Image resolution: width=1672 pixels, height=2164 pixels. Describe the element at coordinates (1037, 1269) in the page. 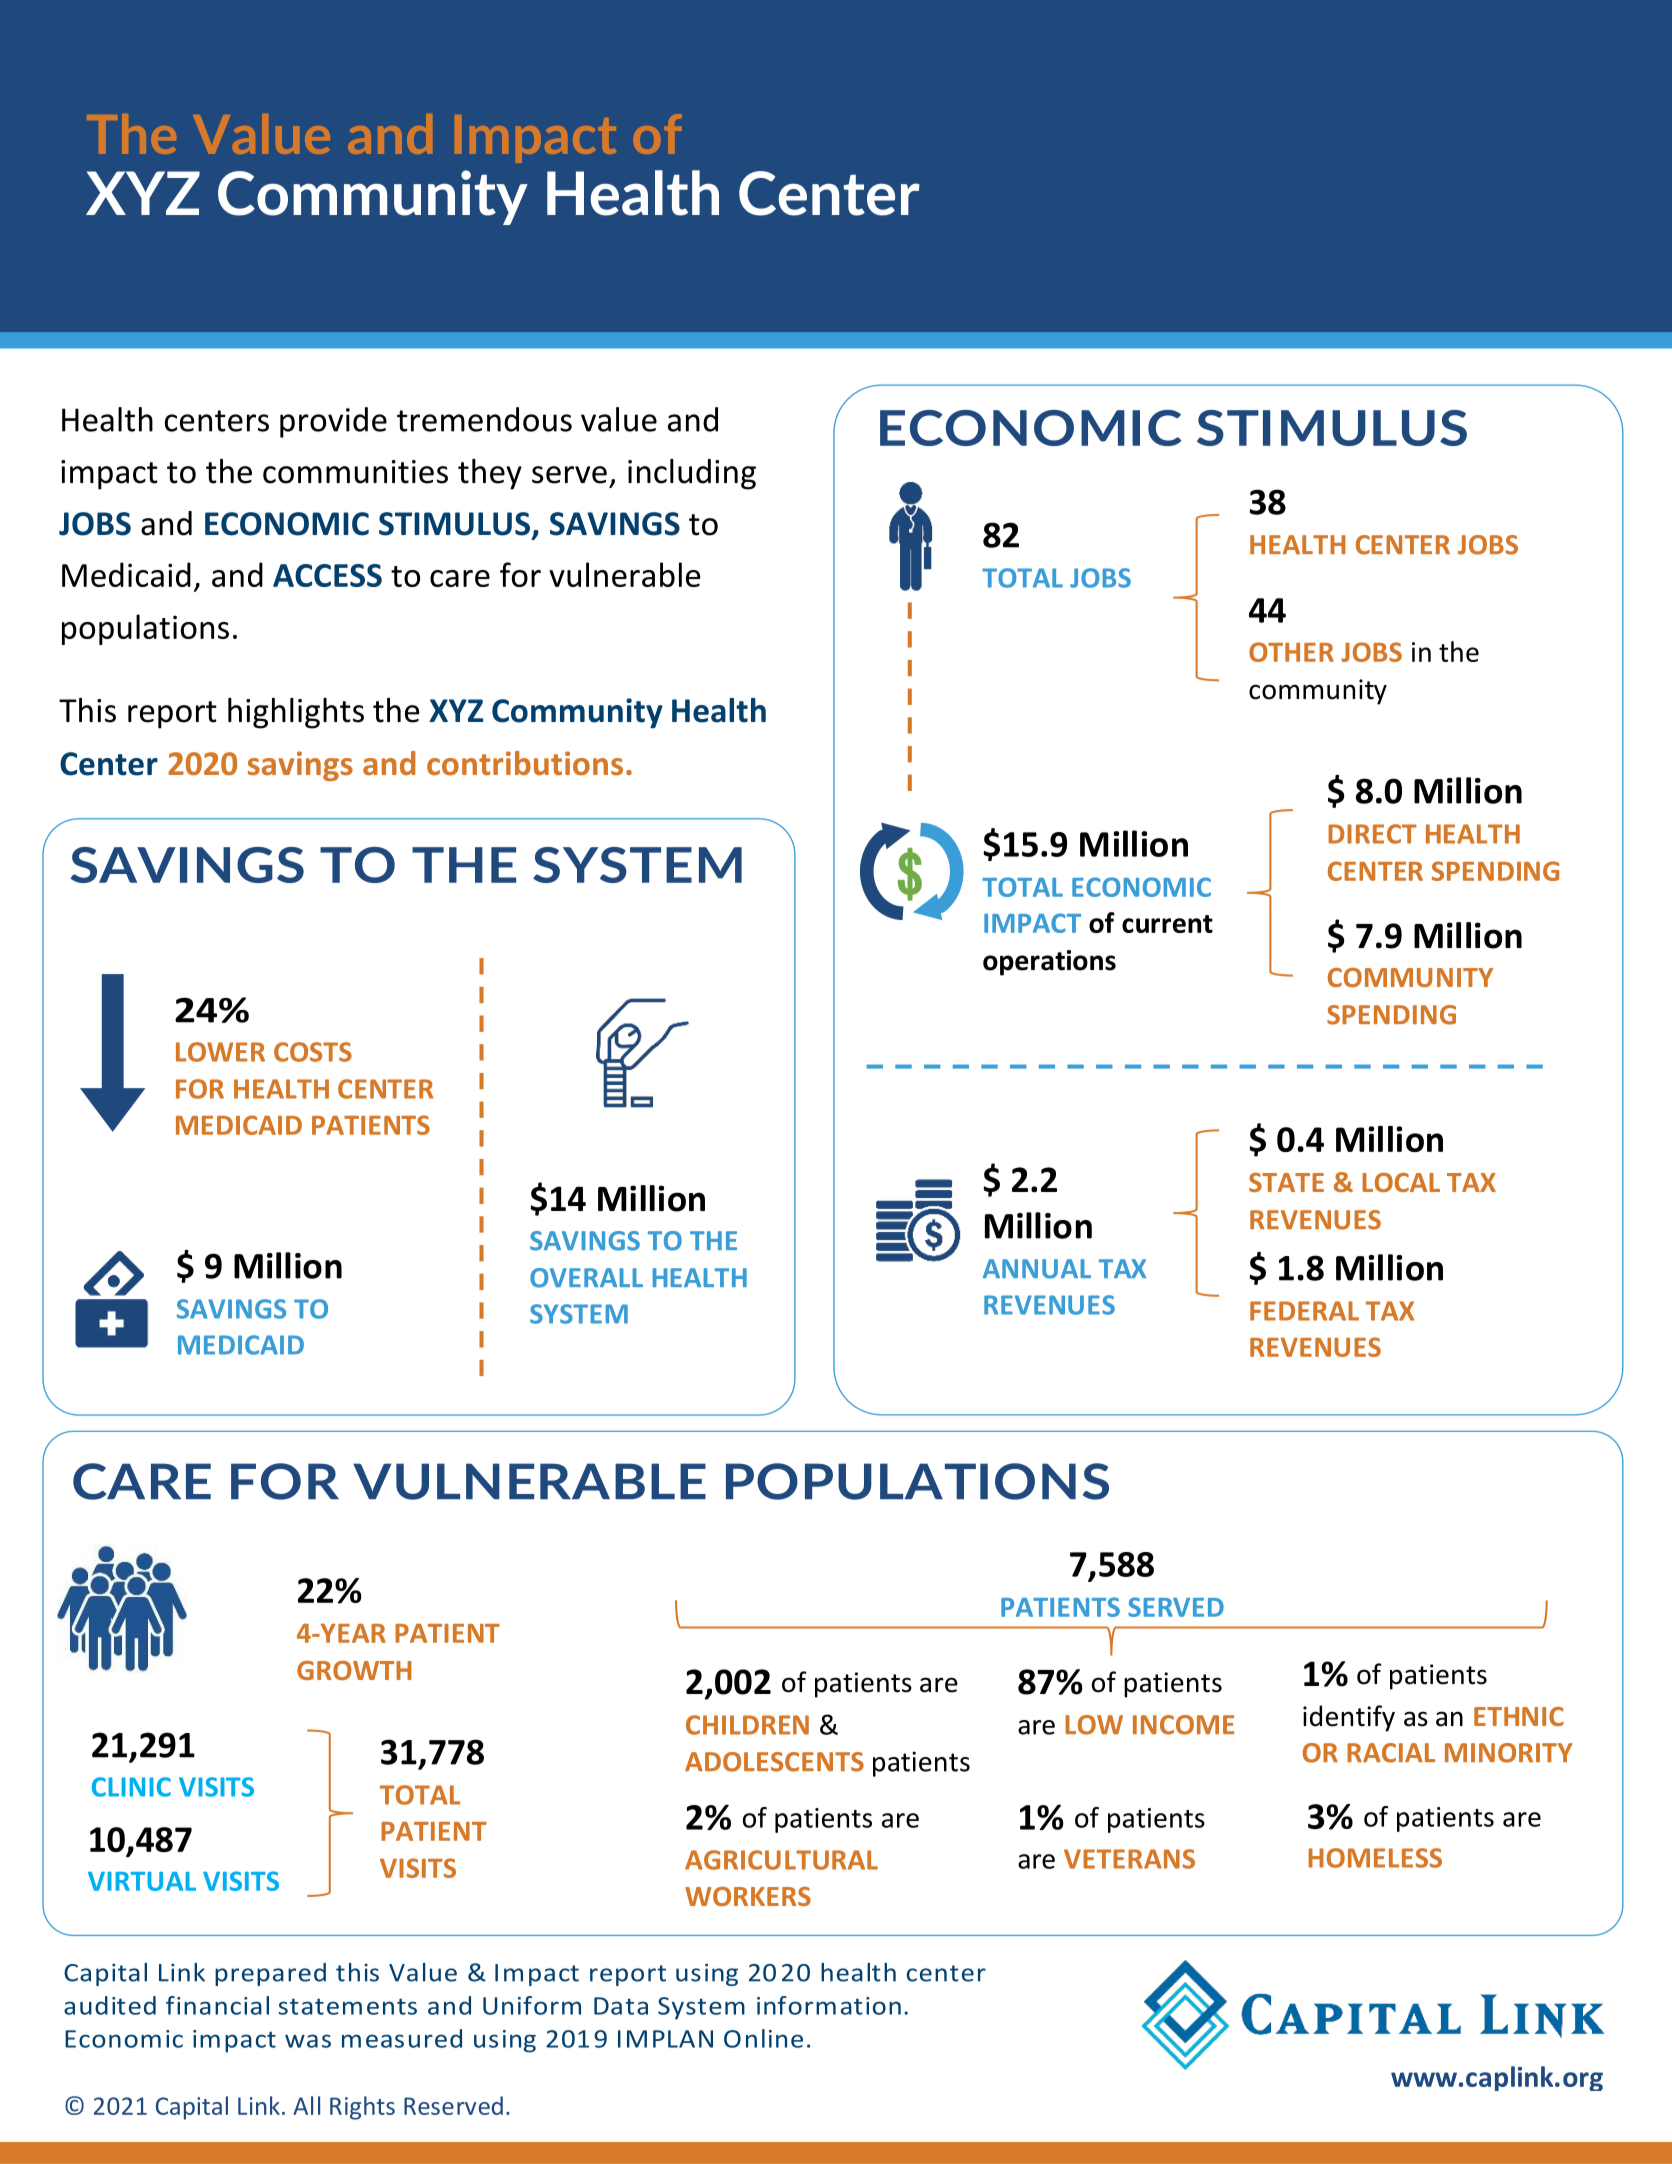

I see `ANNUAL` at that location.
